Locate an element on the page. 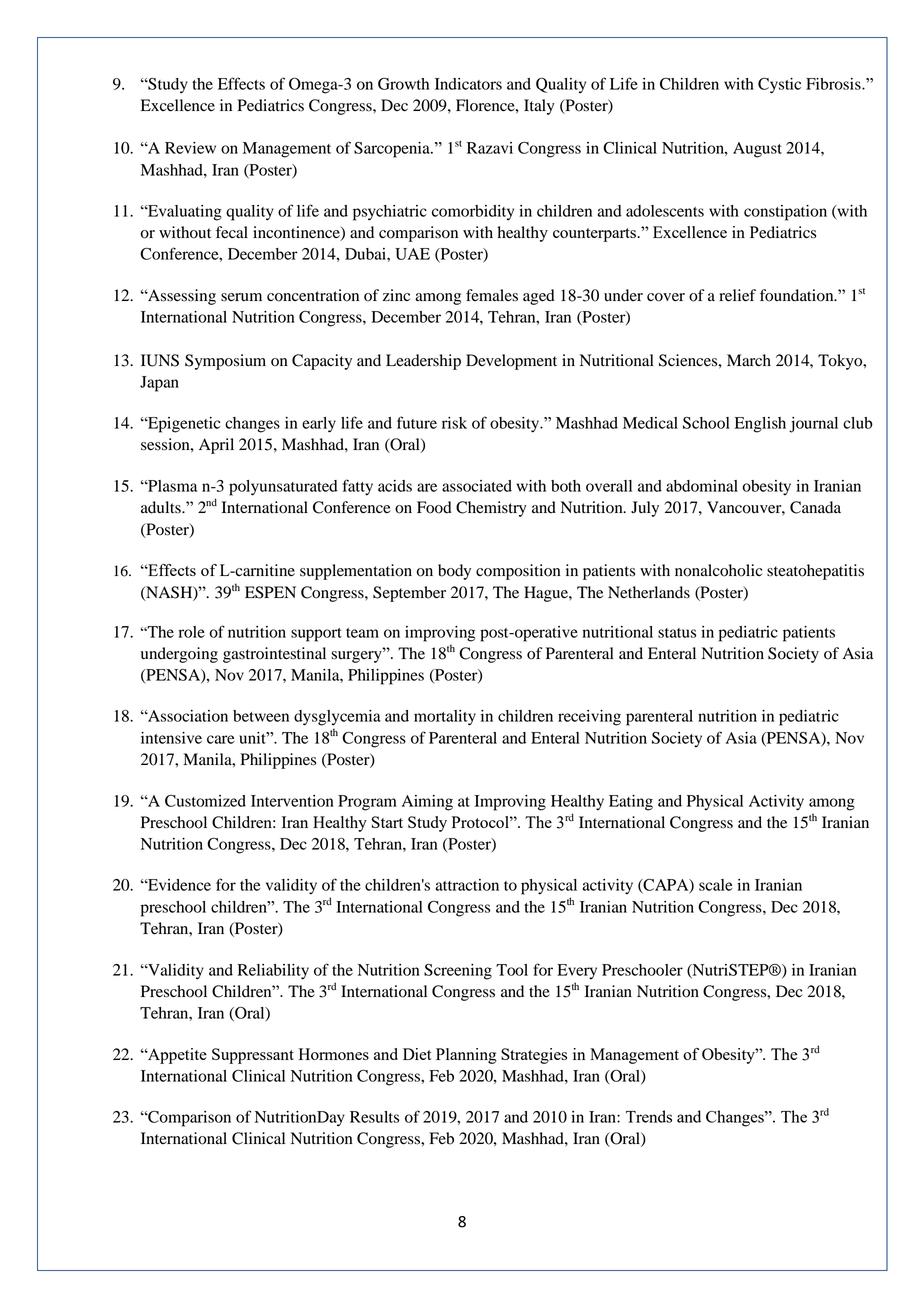 Image resolution: width=924 pixels, height=1308 pixels. ESPEN is located at coordinates (270, 592).
